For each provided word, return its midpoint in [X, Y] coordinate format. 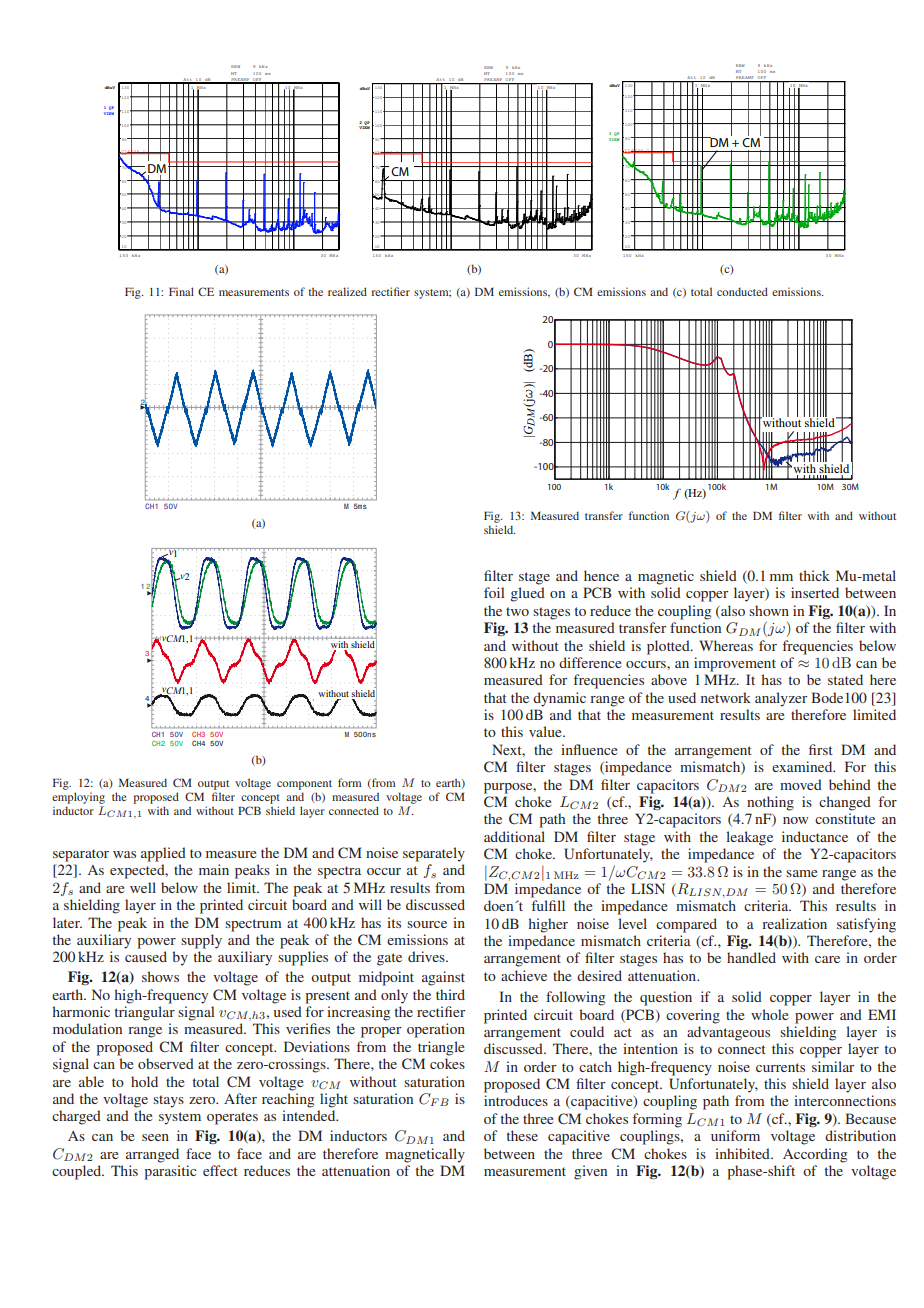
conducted [742, 291]
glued [527, 594]
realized [347, 291]
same [801, 873]
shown [769, 610]
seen [155, 1137]
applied [163, 854]
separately [434, 854]
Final [181, 291]
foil [494, 592]
